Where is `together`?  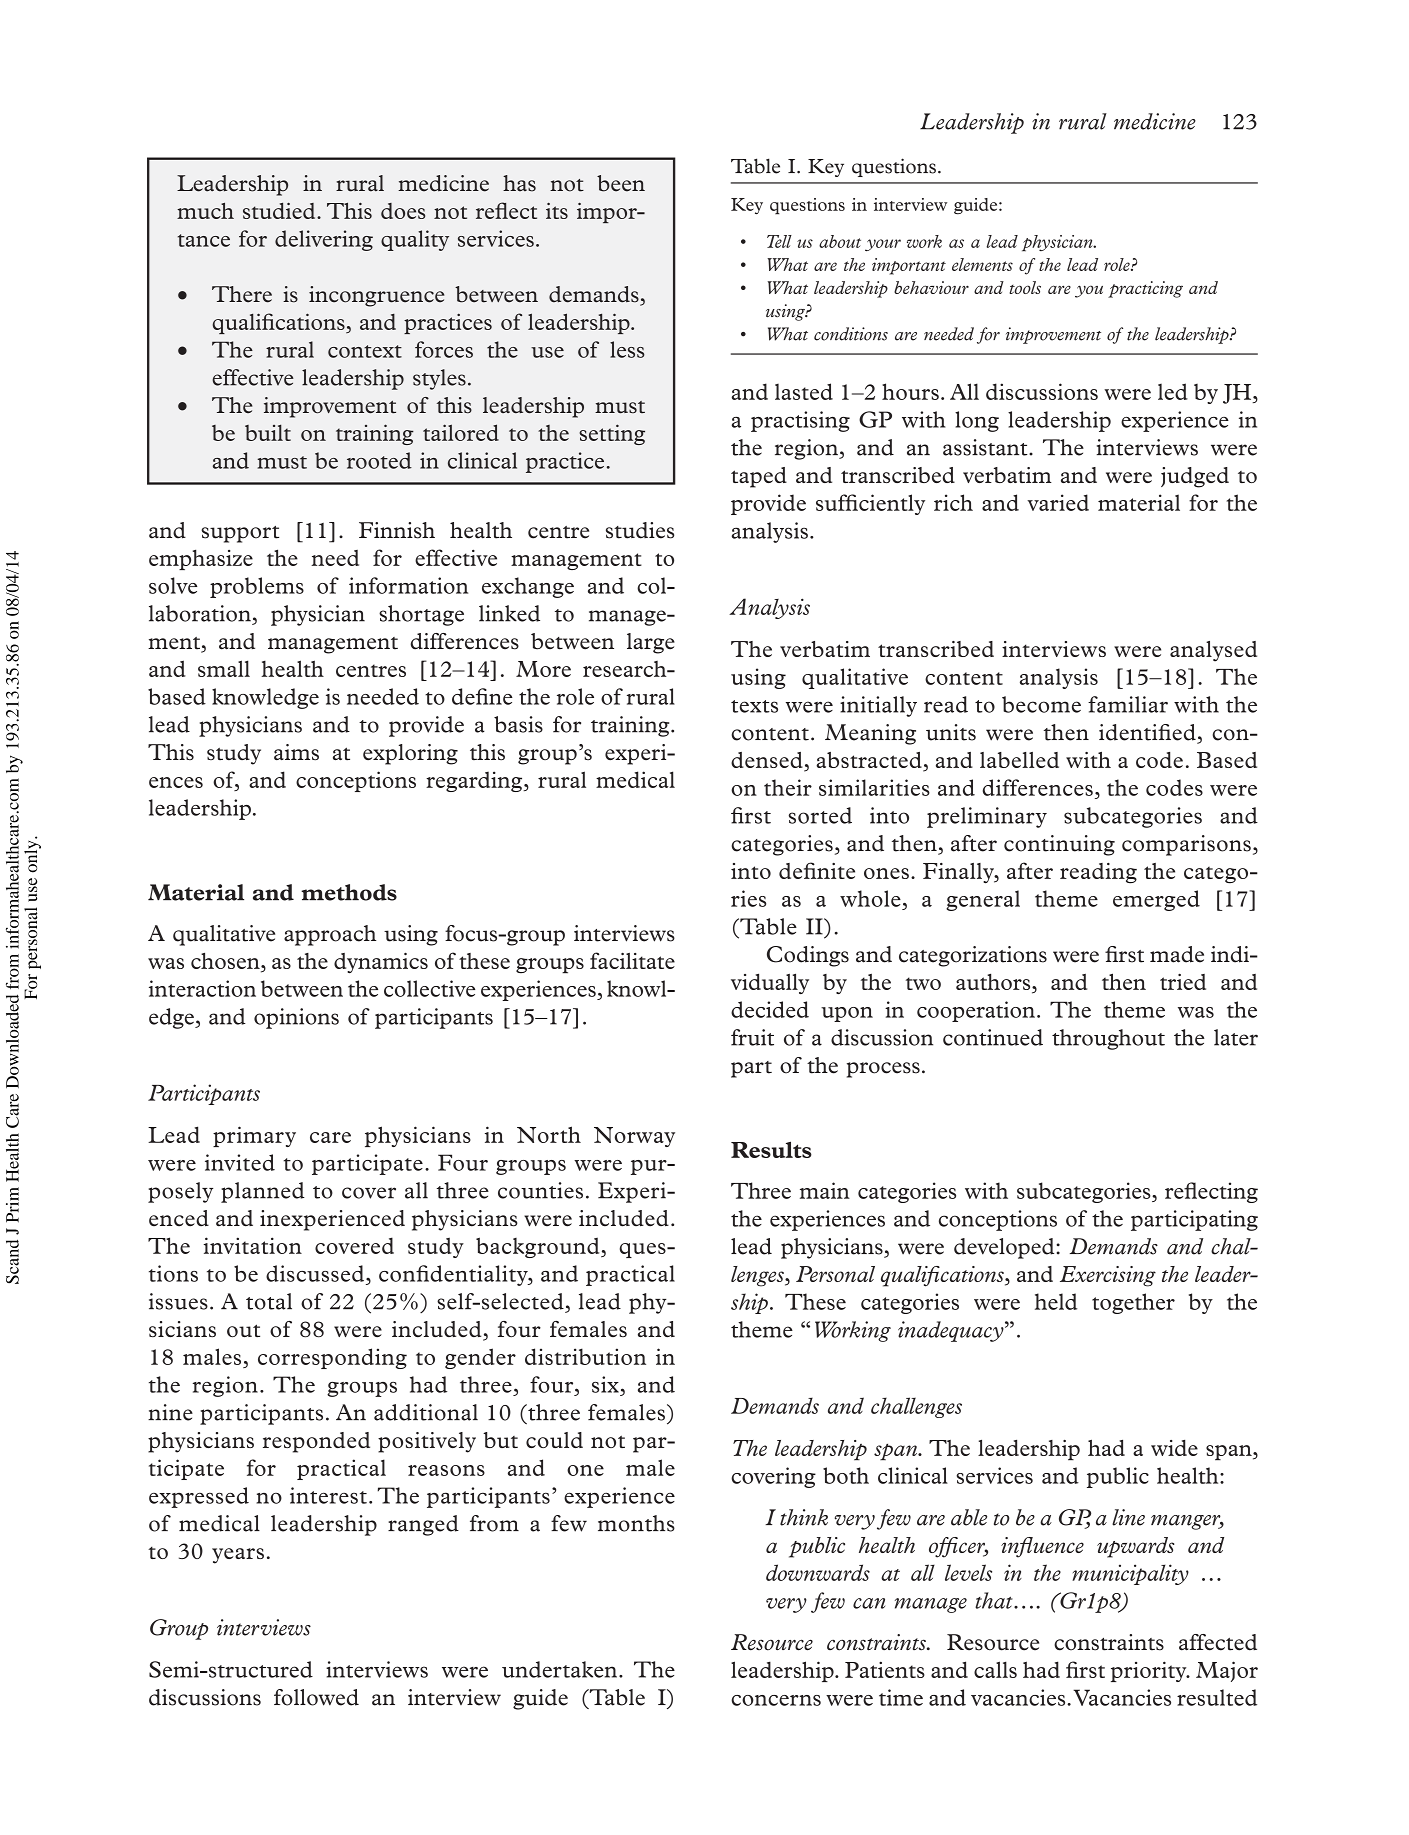 together is located at coordinates (1133, 1303).
